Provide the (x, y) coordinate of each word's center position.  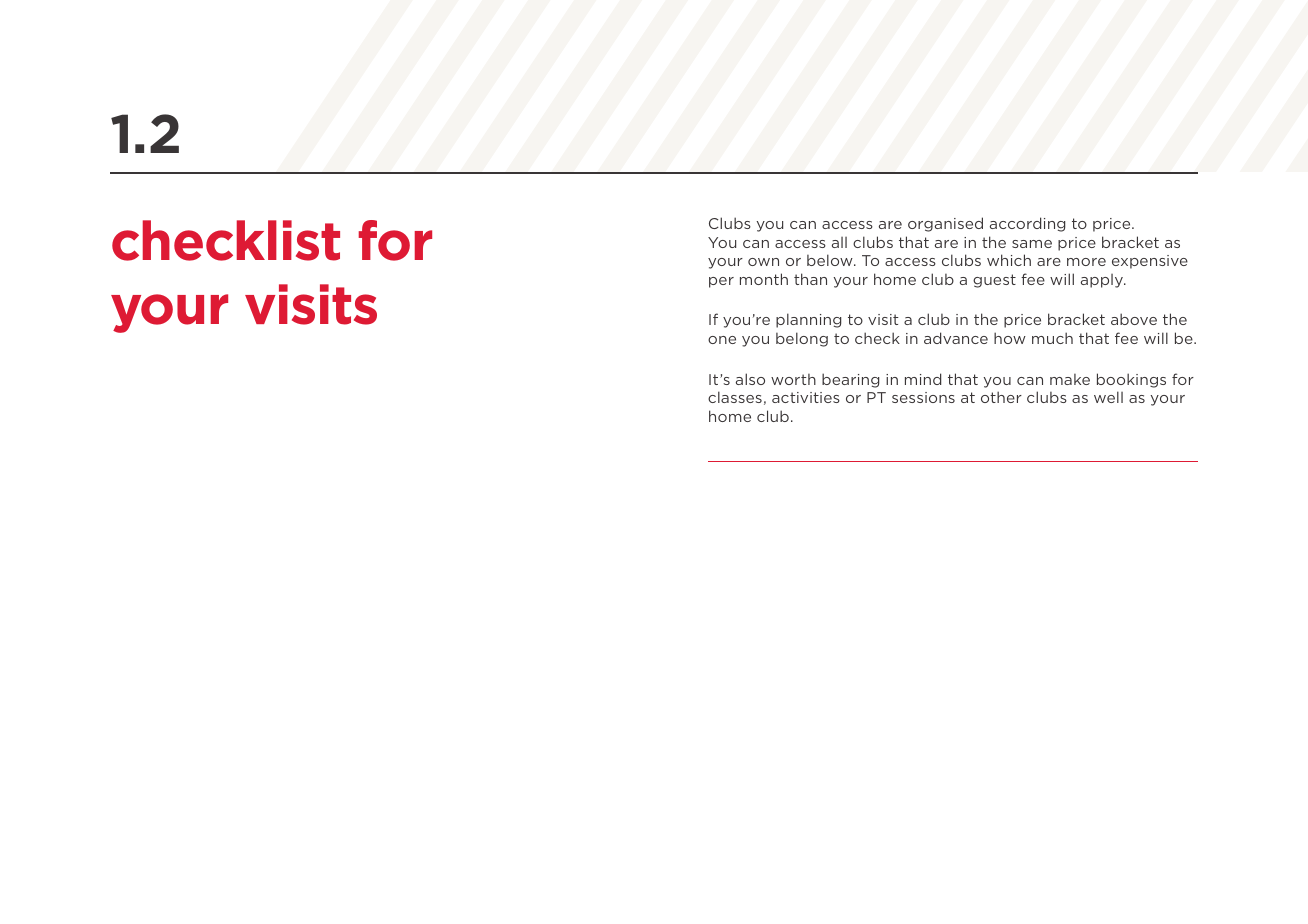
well (1108, 397)
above (1134, 319)
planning (808, 320)
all (839, 242)
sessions (923, 397)
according (1027, 224)
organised (945, 224)
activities (806, 397)
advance (956, 338)
